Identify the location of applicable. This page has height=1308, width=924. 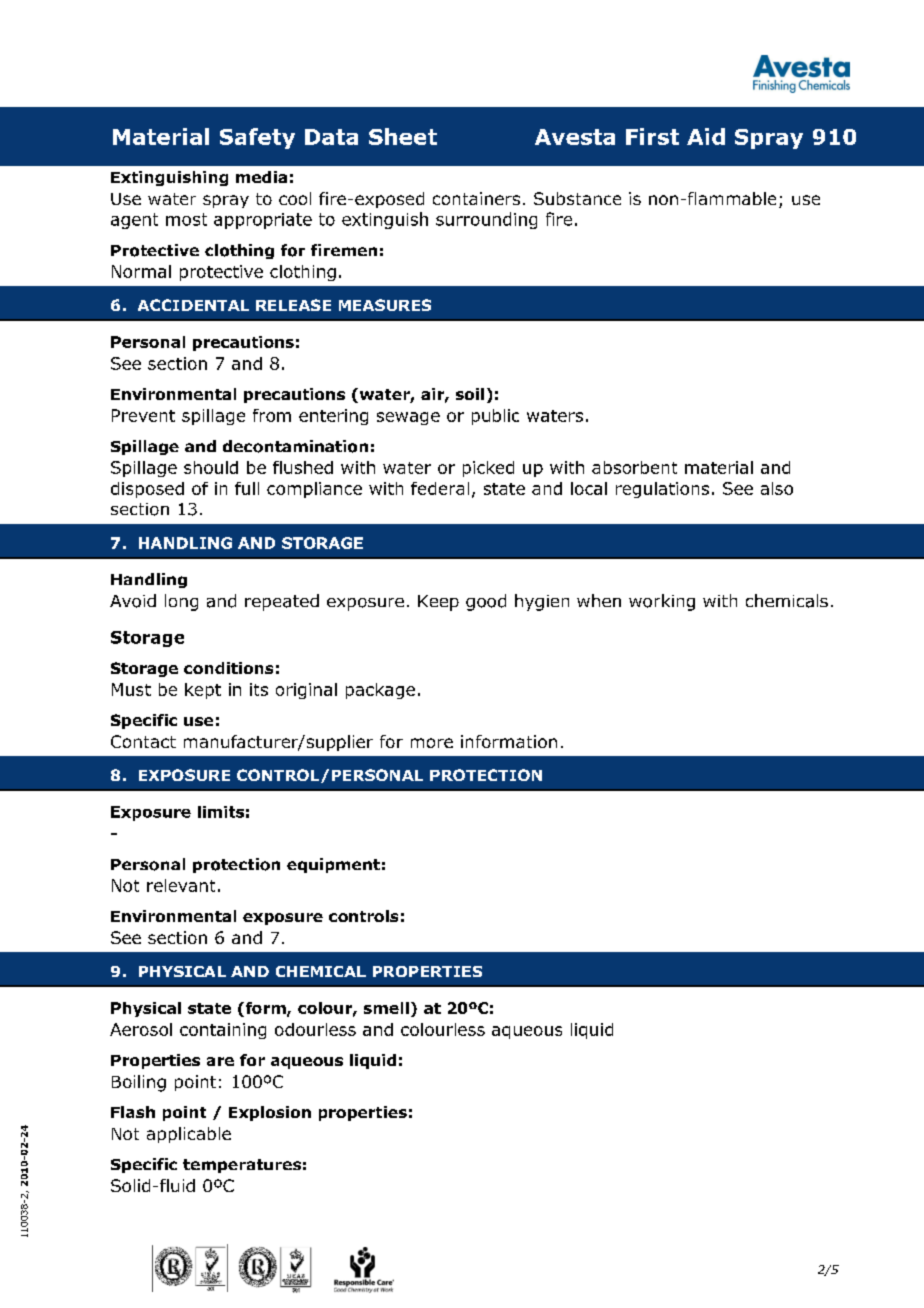
(189, 1135).
